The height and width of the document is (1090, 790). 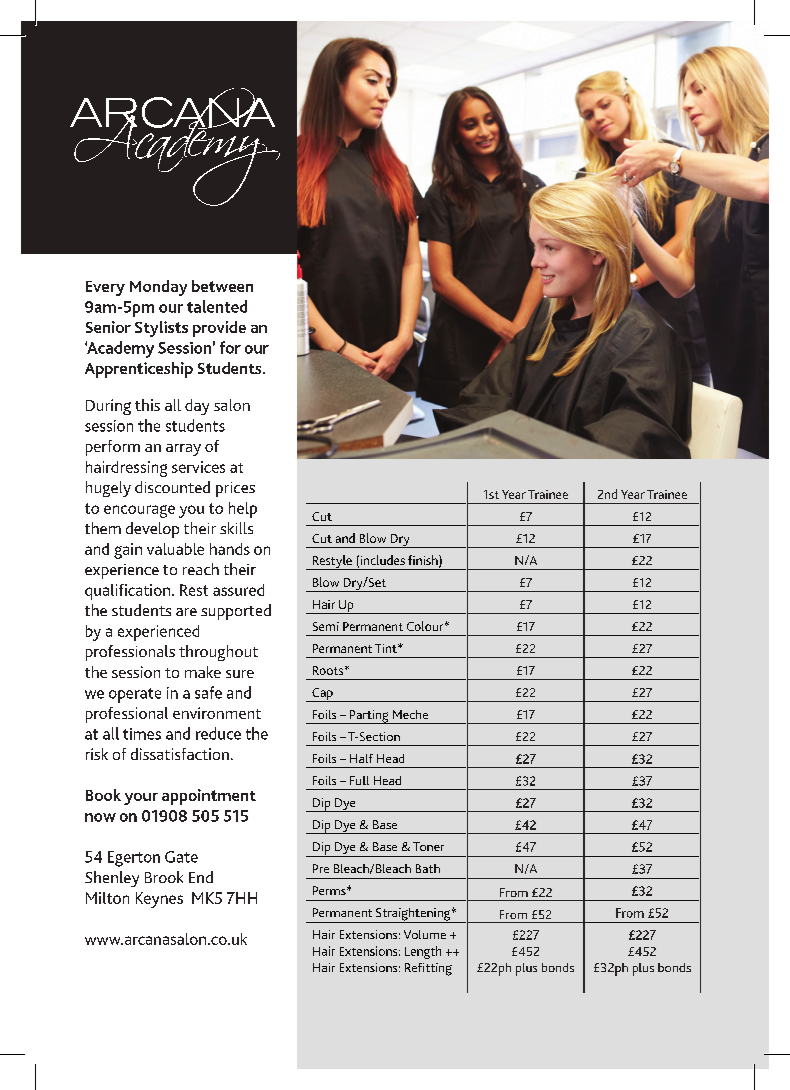 What do you see at coordinates (359, 780) in the document?
I see `Full` at bounding box center [359, 780].
